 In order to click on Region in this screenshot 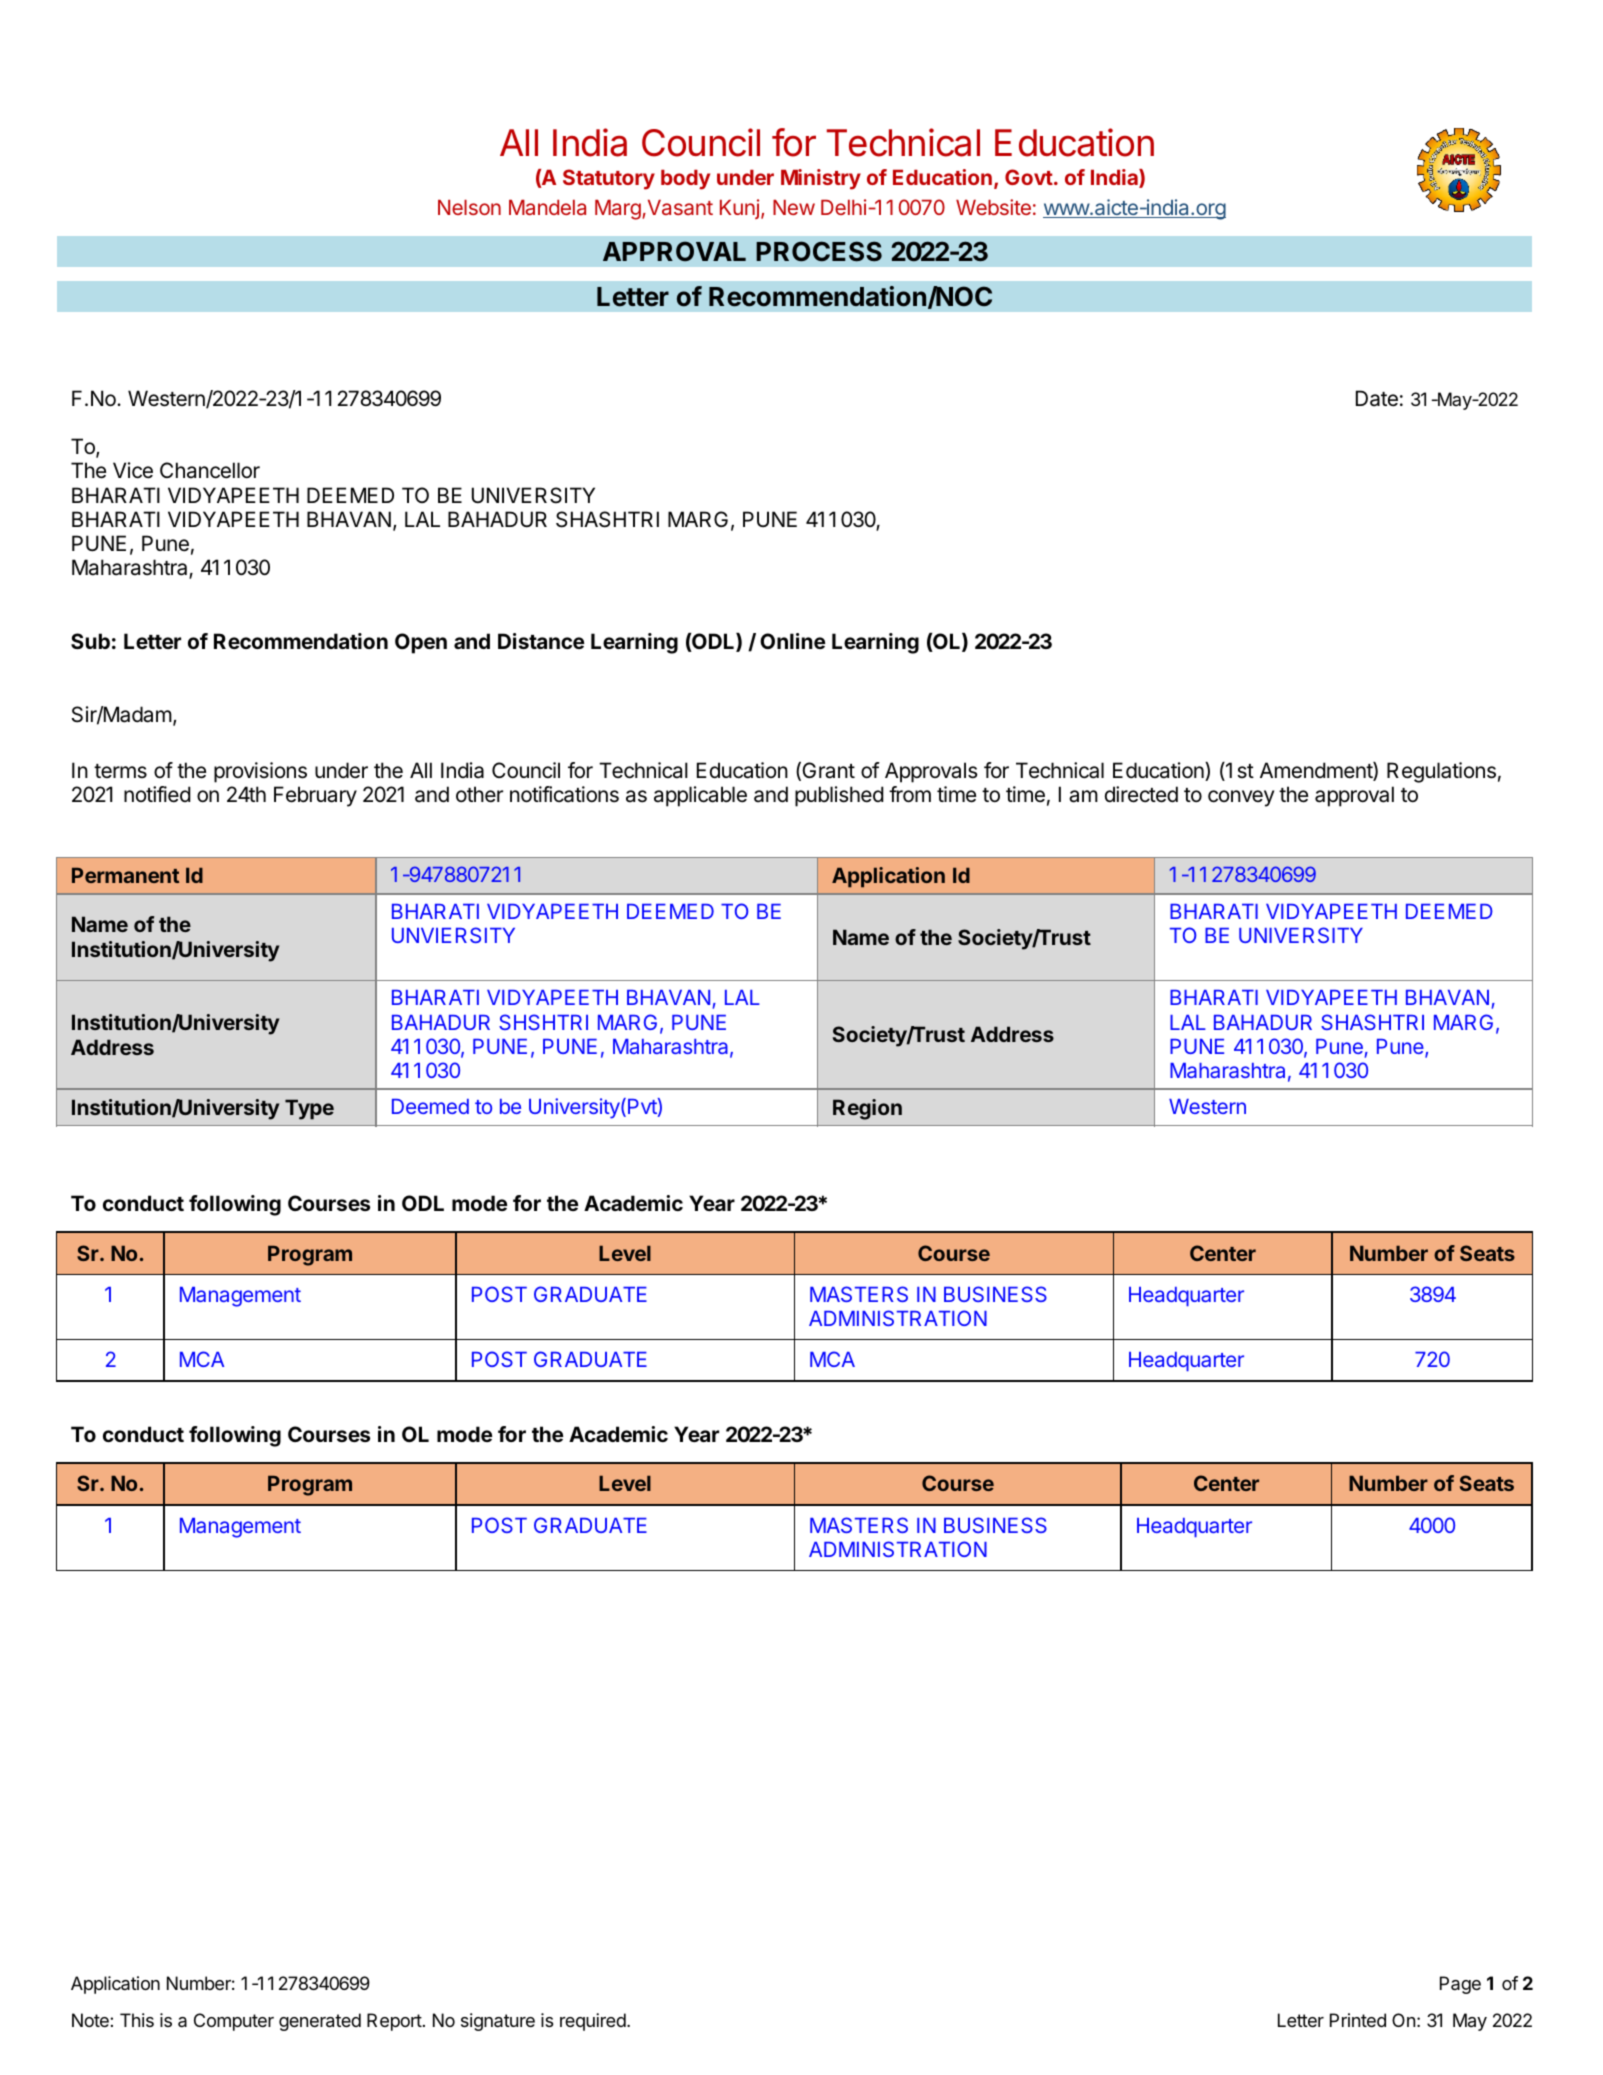, I will do `click(867, 1109)`.
